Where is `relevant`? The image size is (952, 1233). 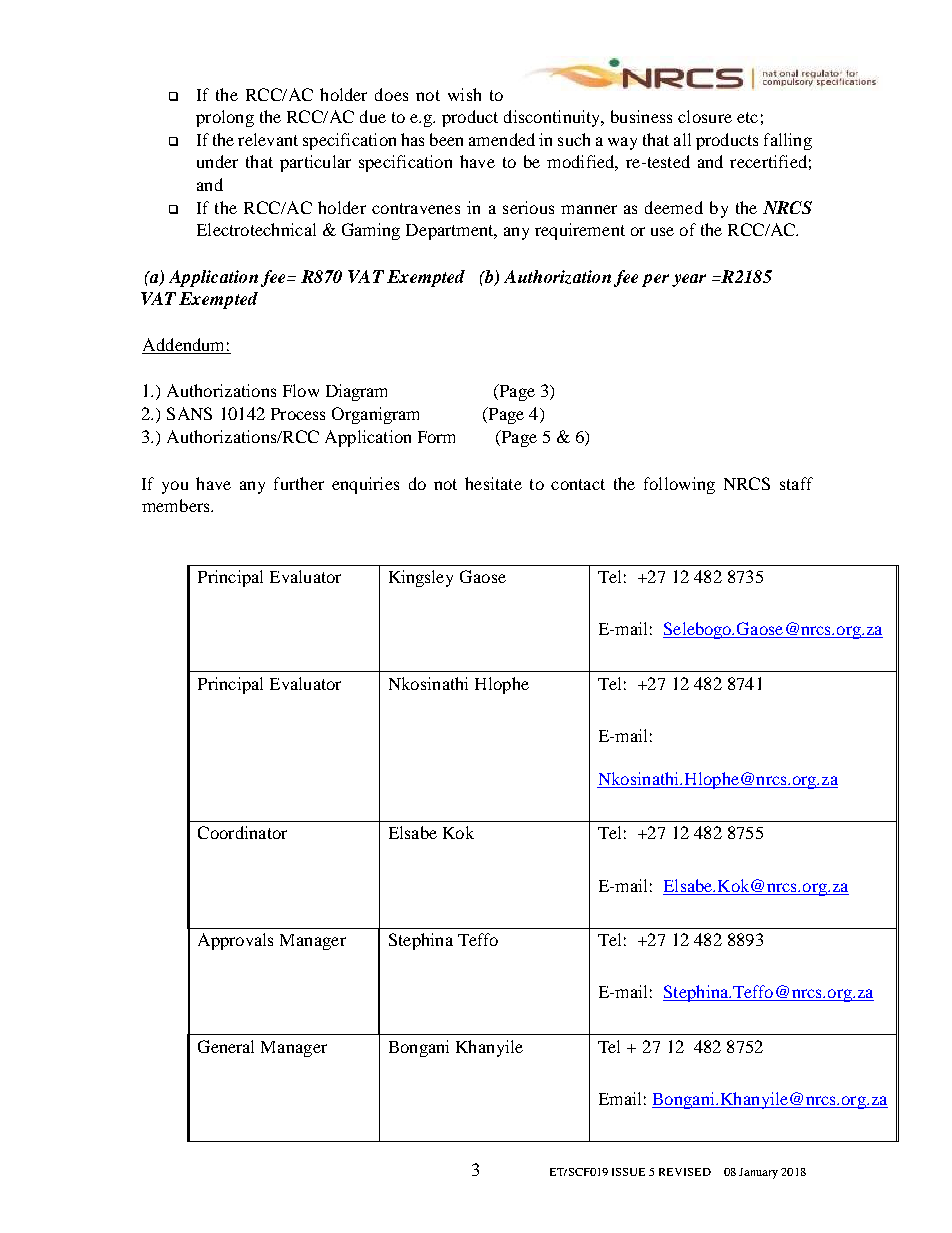
relevant is located at coordinates (268, 139).
